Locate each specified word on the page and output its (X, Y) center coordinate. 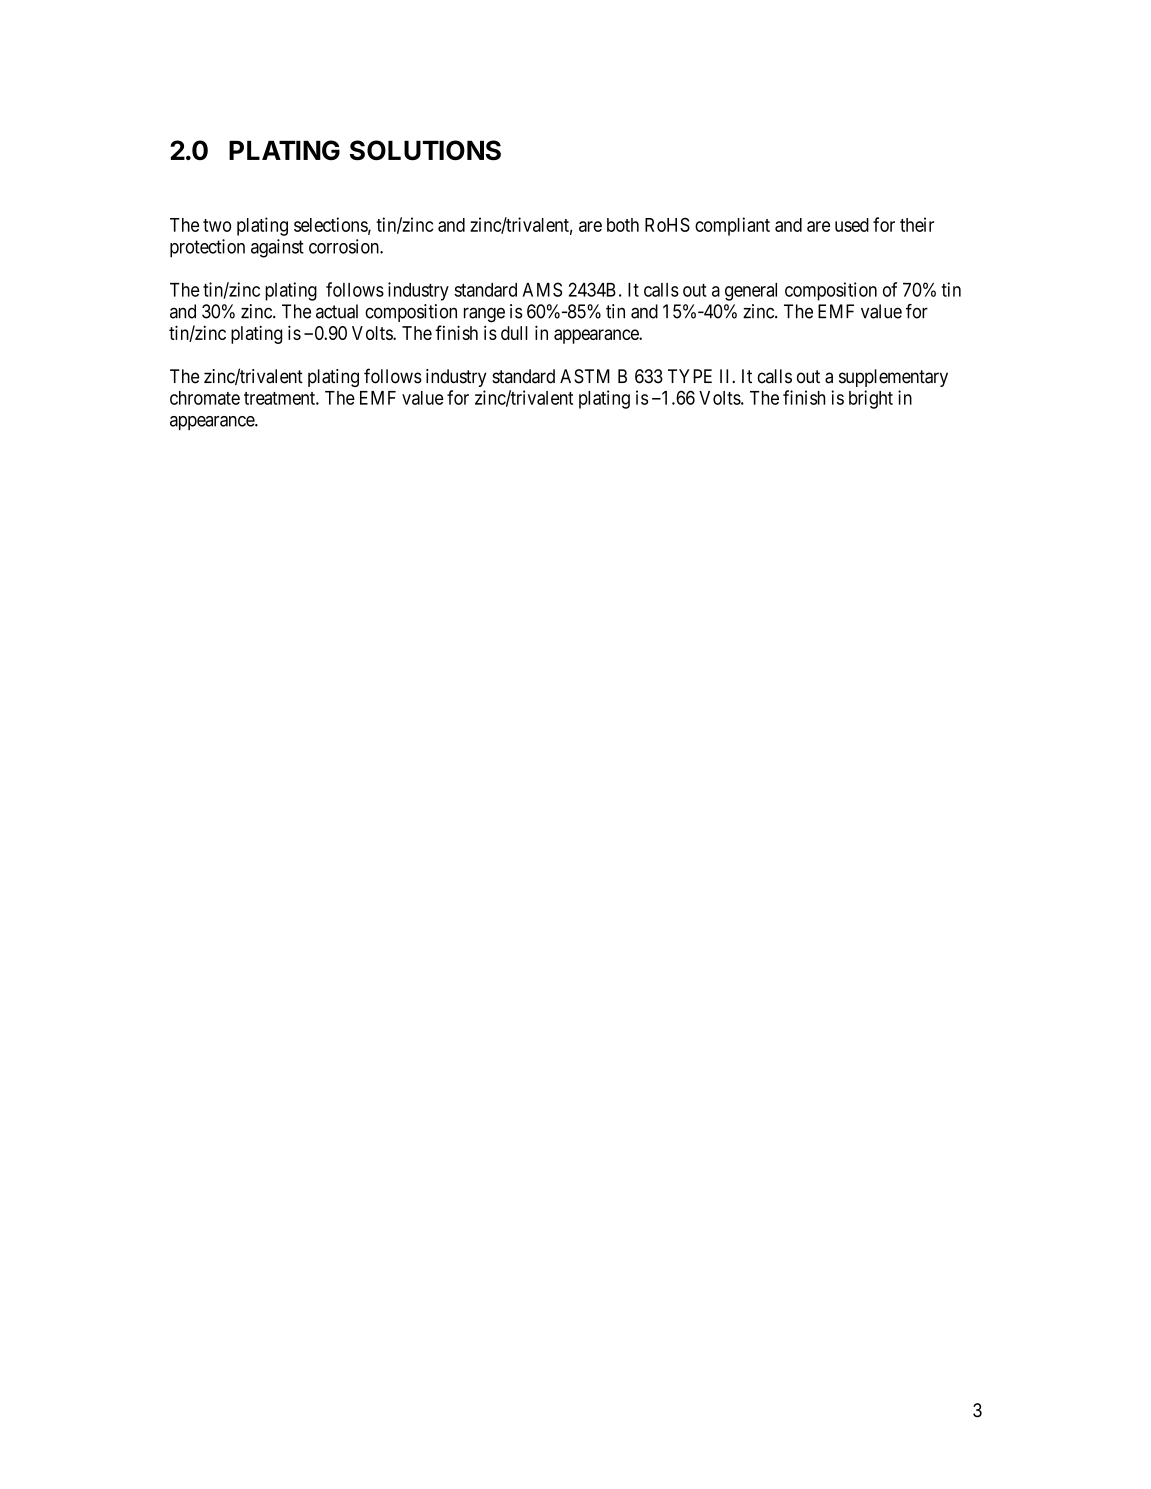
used (852, 225)
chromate (205, 398)
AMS (542, 289)
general (751, 292)
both (623, 225)
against (277, 248)
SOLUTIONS (425, 150)
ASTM (585, 376)
